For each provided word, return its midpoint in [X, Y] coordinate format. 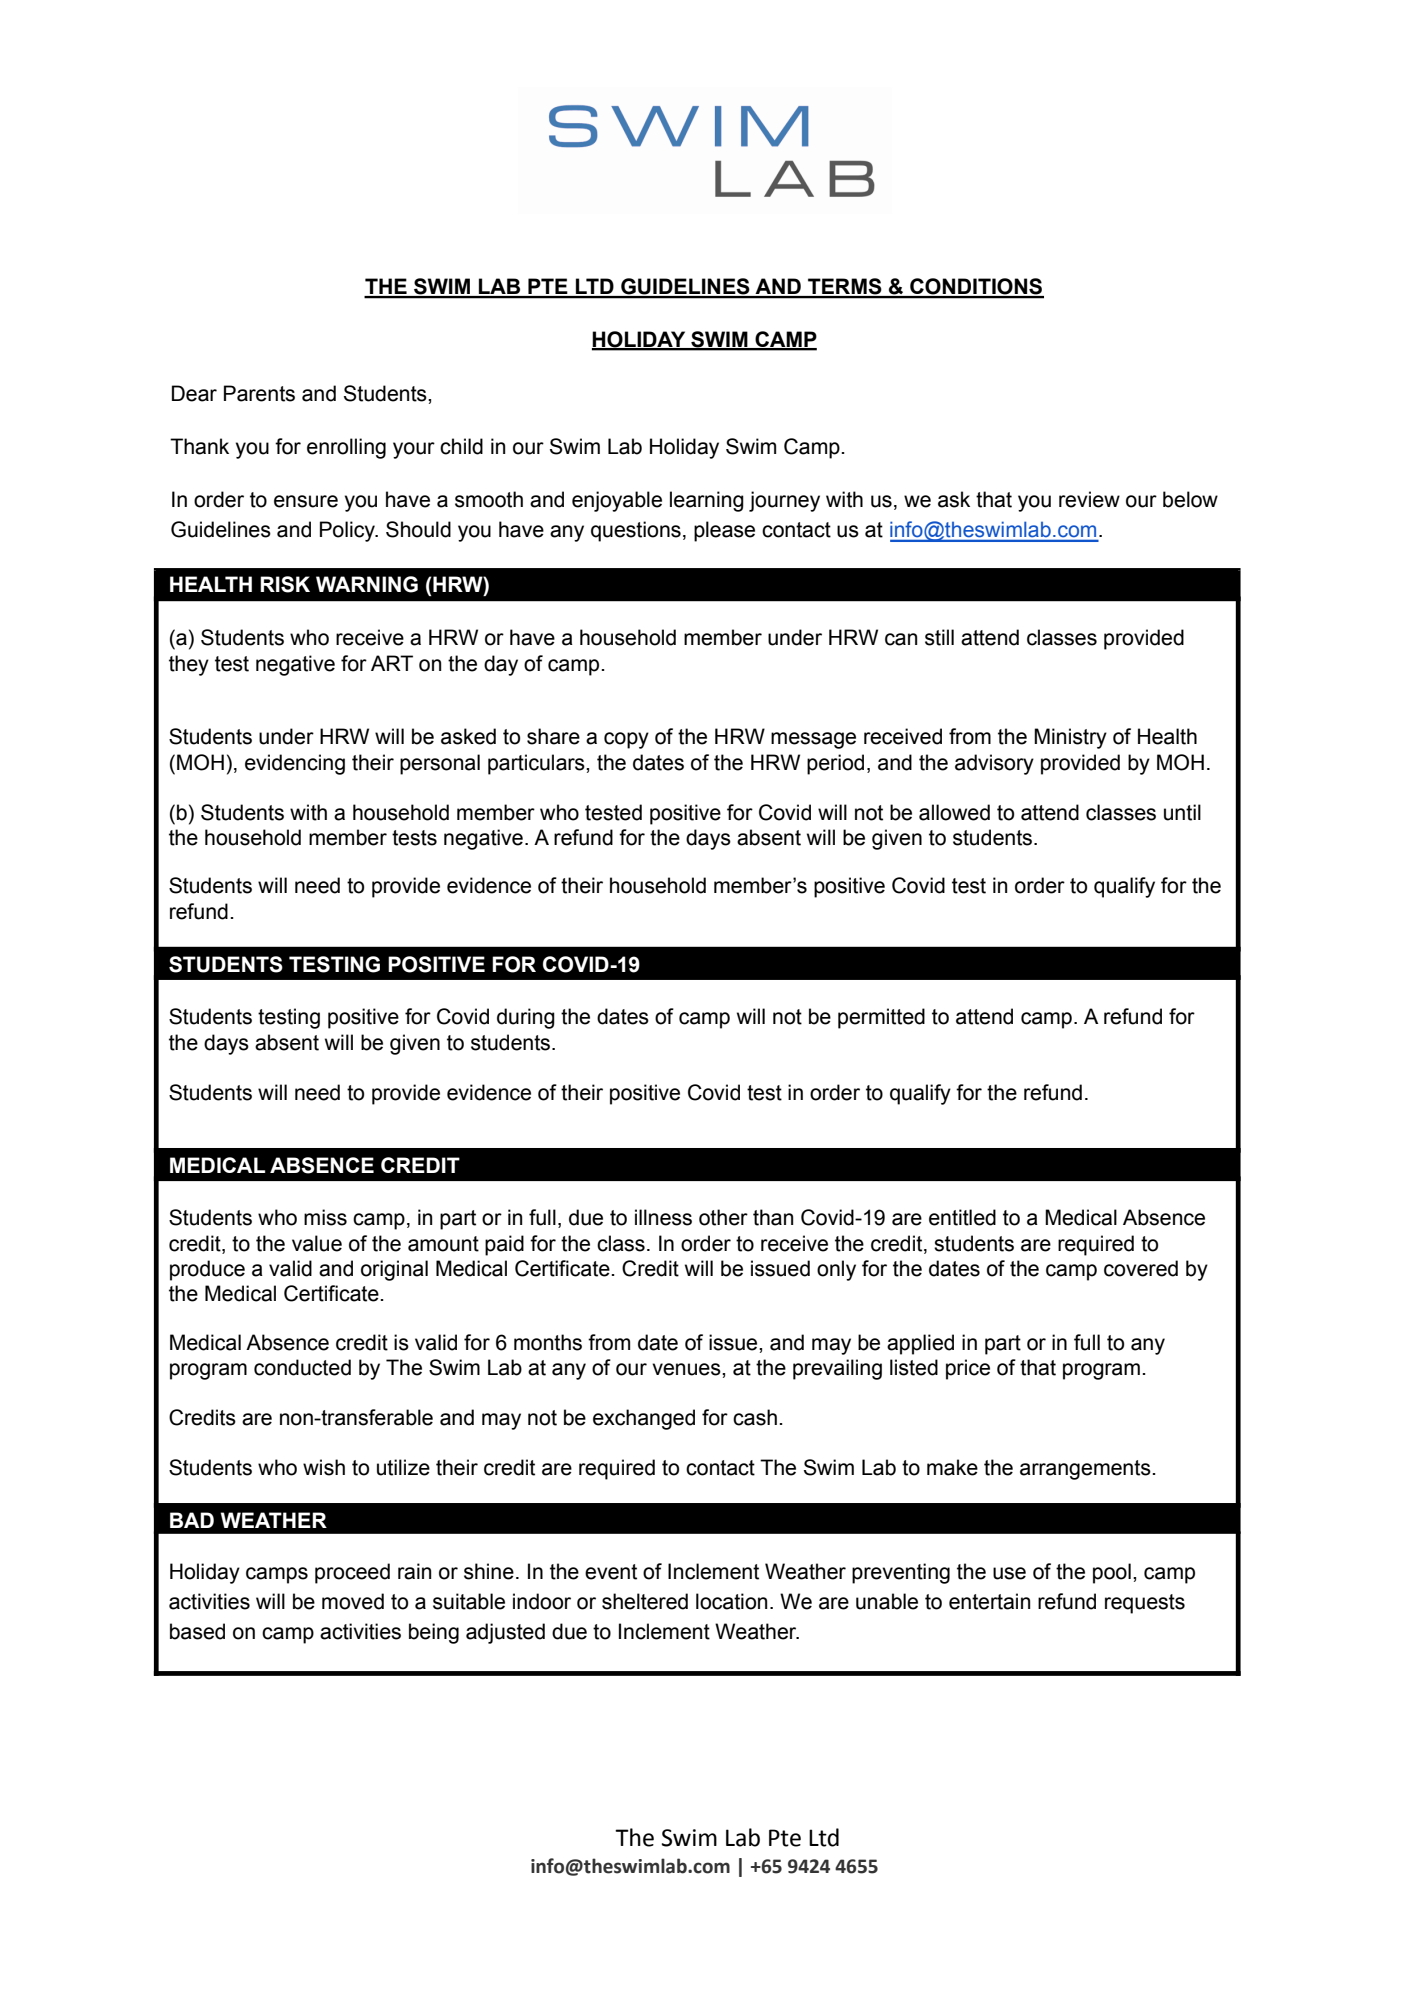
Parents [259, 393]
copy [626, 740]
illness [663, 1217]
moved [353, 1601]
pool [1112, 1573]
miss [325, 1217]
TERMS [845, 287]
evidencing [295, 764]
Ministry [1070, 738]
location [731, 1601]
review [1089, 499]
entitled [962, 1217]
